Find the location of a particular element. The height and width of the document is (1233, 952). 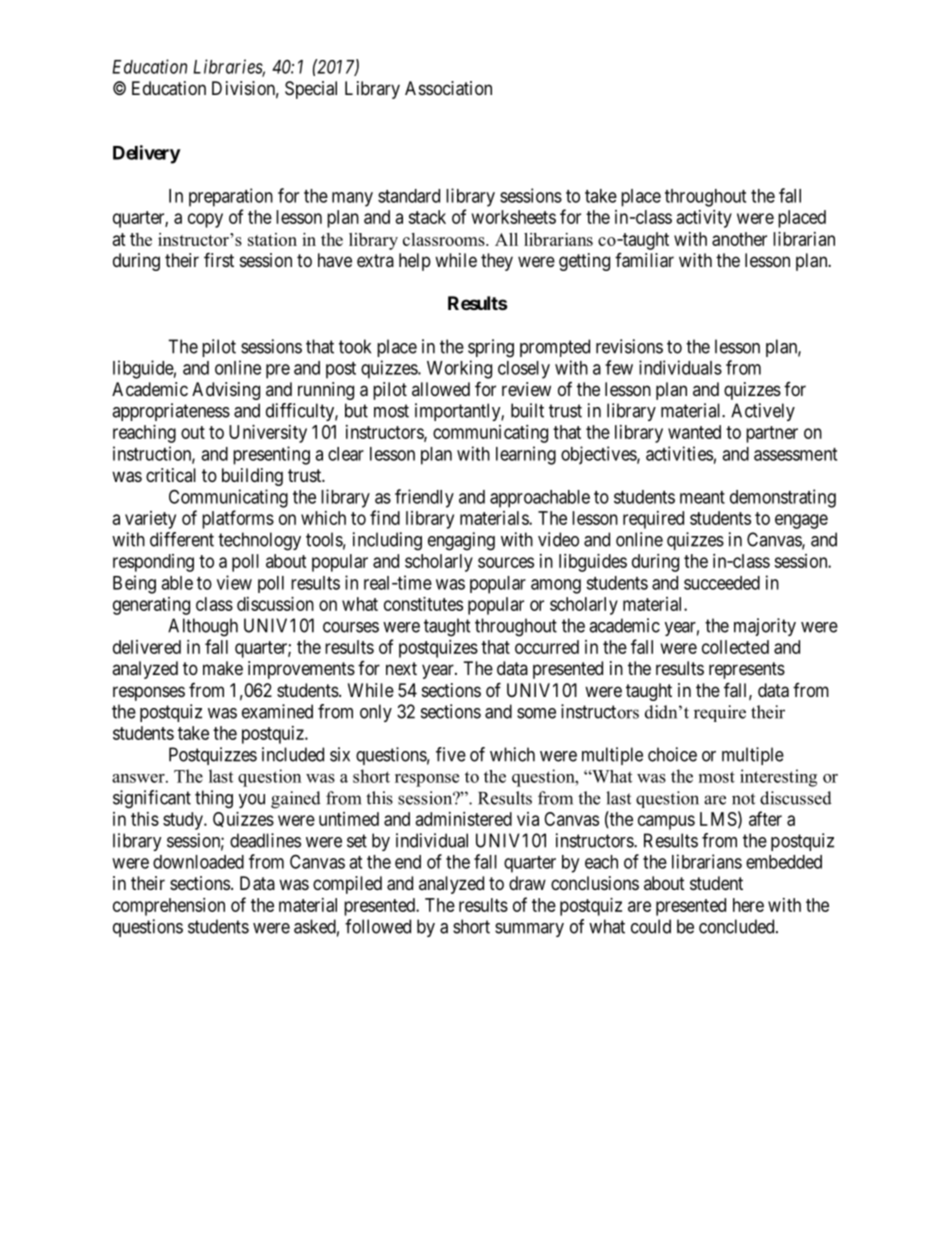

five is located at coordinates (451, 754).
